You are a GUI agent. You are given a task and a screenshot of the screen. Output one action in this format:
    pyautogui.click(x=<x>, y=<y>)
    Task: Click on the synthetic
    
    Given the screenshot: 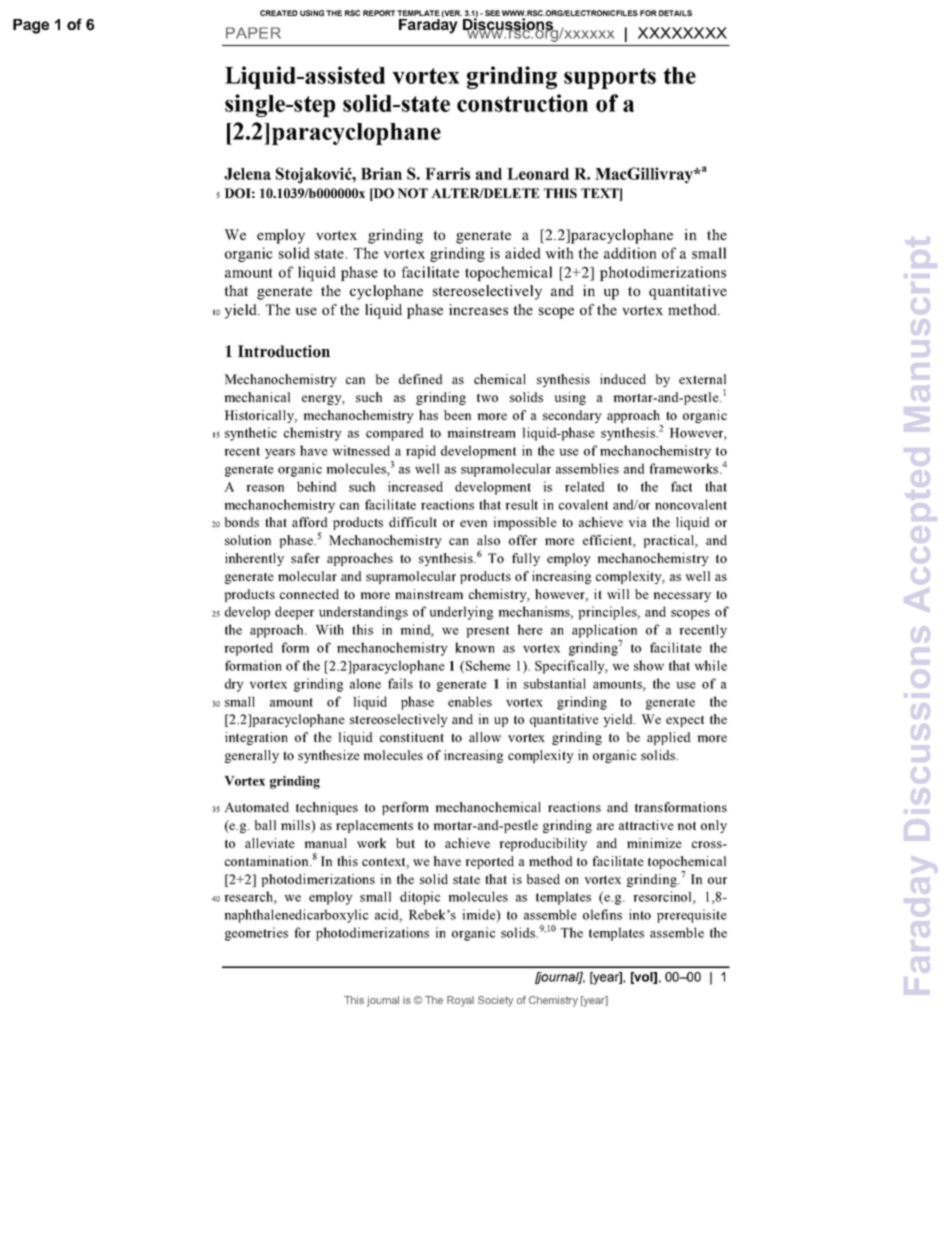 What is the action you would take?
    pyautogui.click(x=251, y=434)
